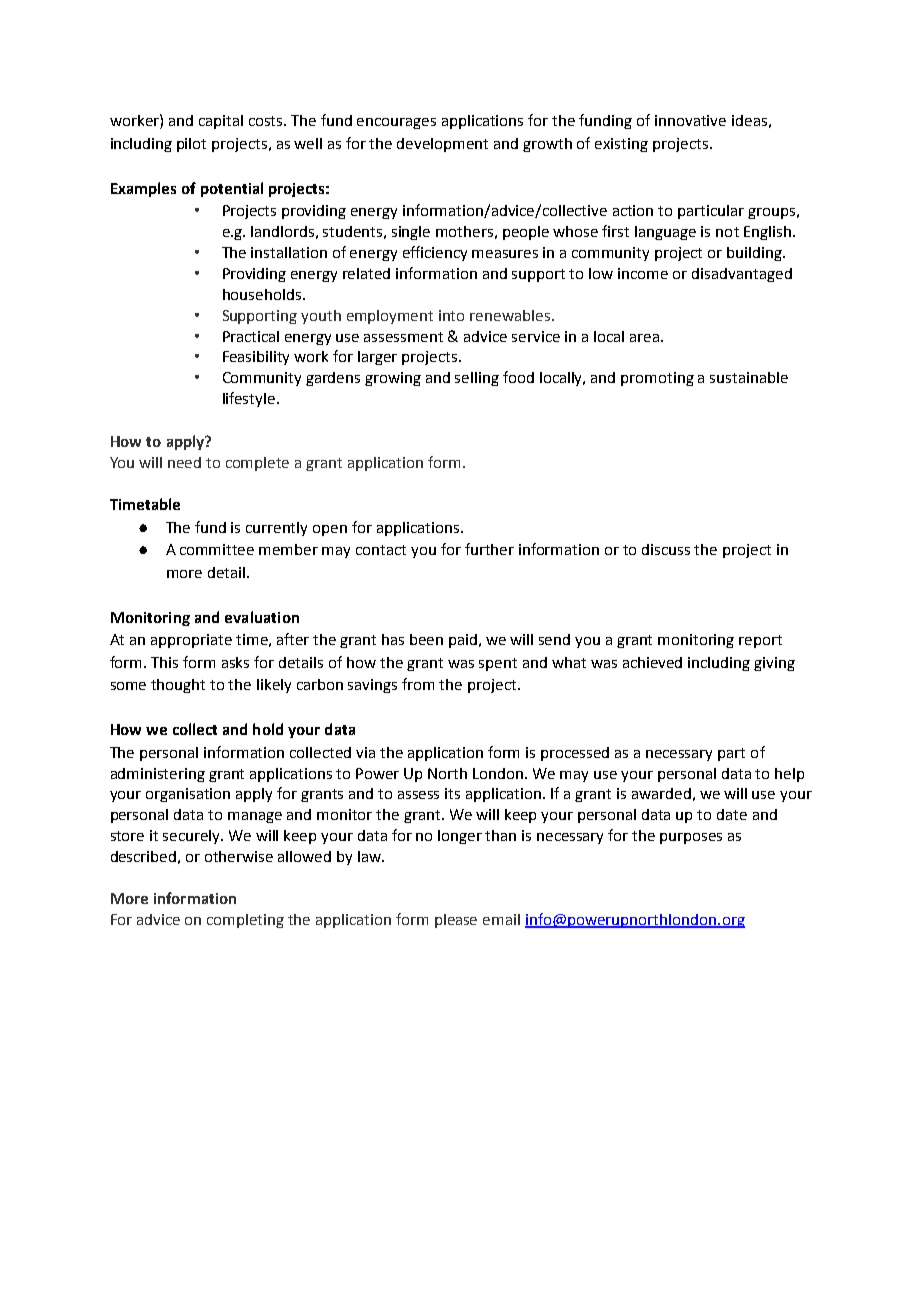 This screenshot has width=924, height=1308. I want to click on development, so click(442, 145).
